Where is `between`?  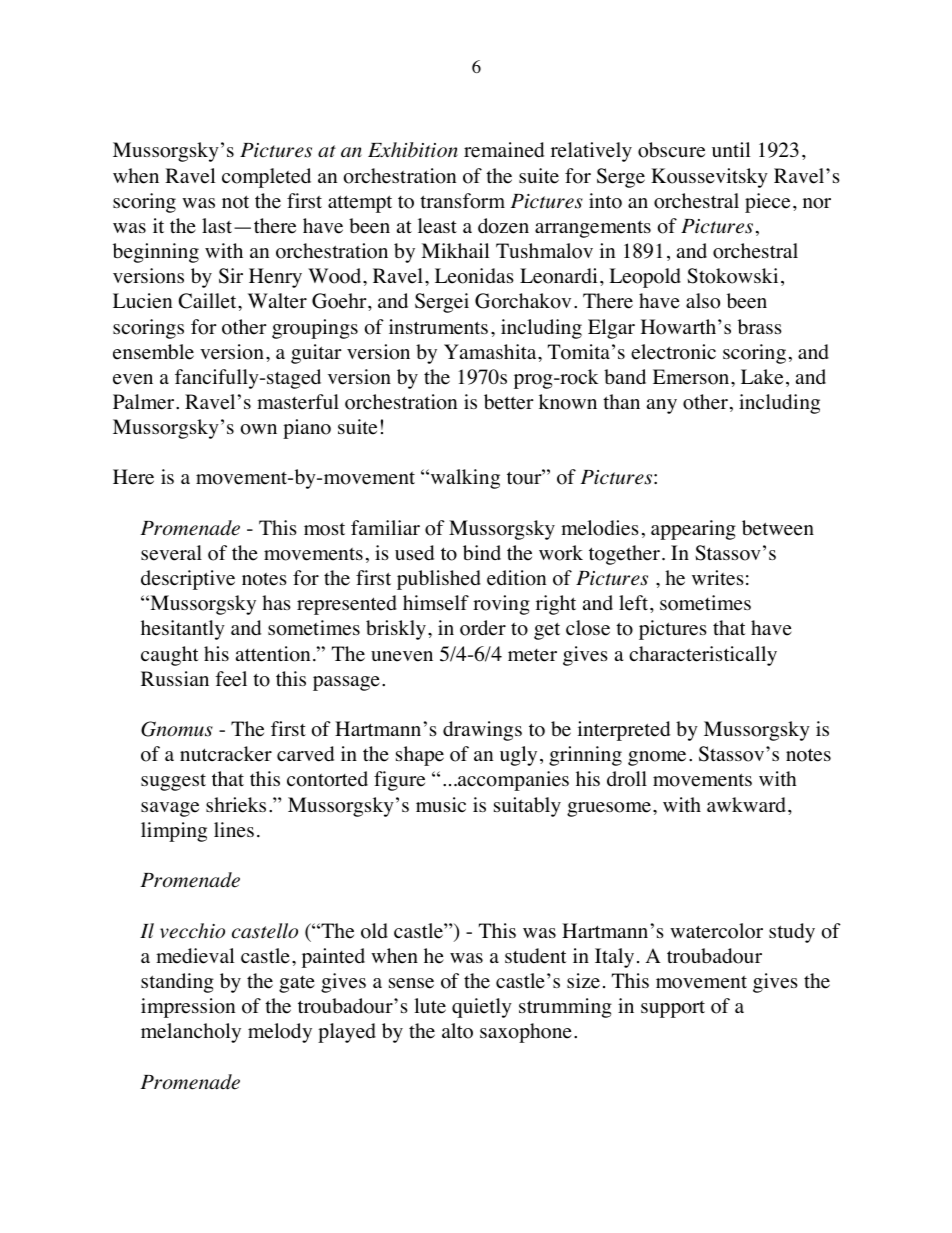
between is located at coordinates (778, 528).
